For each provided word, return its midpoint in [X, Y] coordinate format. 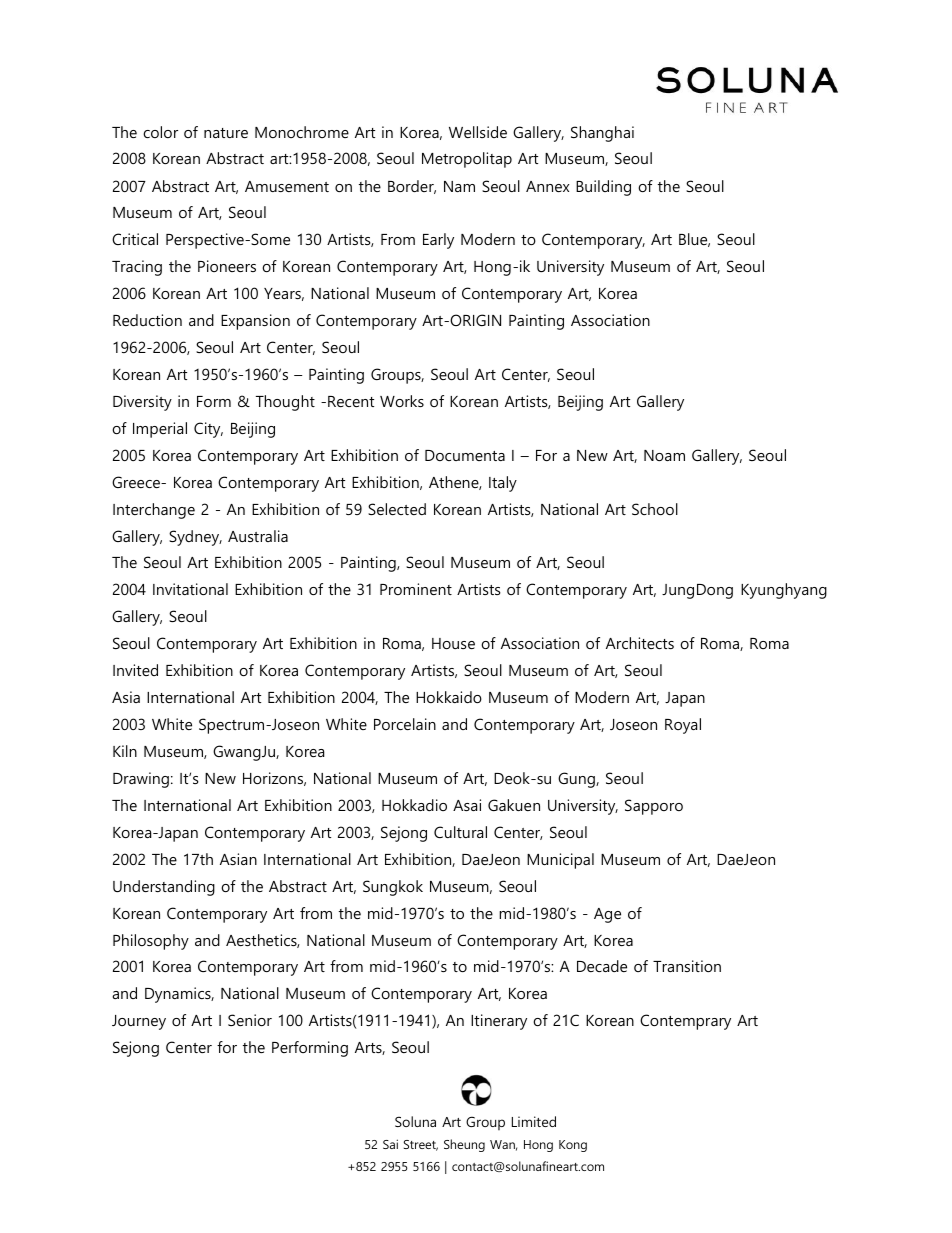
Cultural [460, 832]
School [655, 509]
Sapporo [654, 807]
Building [603, 188]
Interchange [154, 511]
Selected [397, 509]
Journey [139, 1022]
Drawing [141, 780]
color [160, 132]
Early [438, 241]
